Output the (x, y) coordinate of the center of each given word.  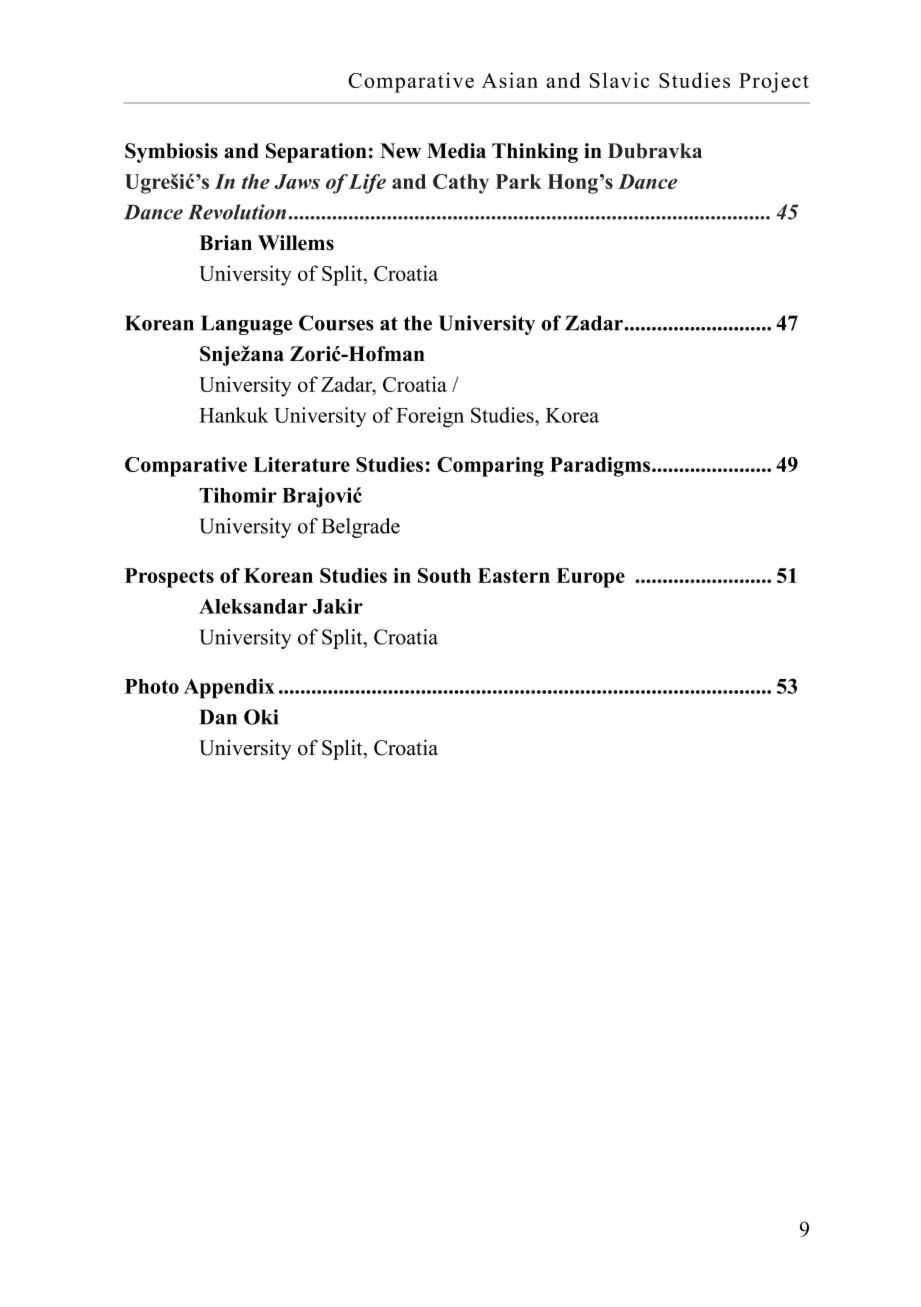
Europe (590, 578)
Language (247, 325)
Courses (336, 323)
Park (518, 181)
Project (774, 82)
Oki (261, 717)
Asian (510, 80)
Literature (301, 464)
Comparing (490, 467)
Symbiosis (171, 153)
